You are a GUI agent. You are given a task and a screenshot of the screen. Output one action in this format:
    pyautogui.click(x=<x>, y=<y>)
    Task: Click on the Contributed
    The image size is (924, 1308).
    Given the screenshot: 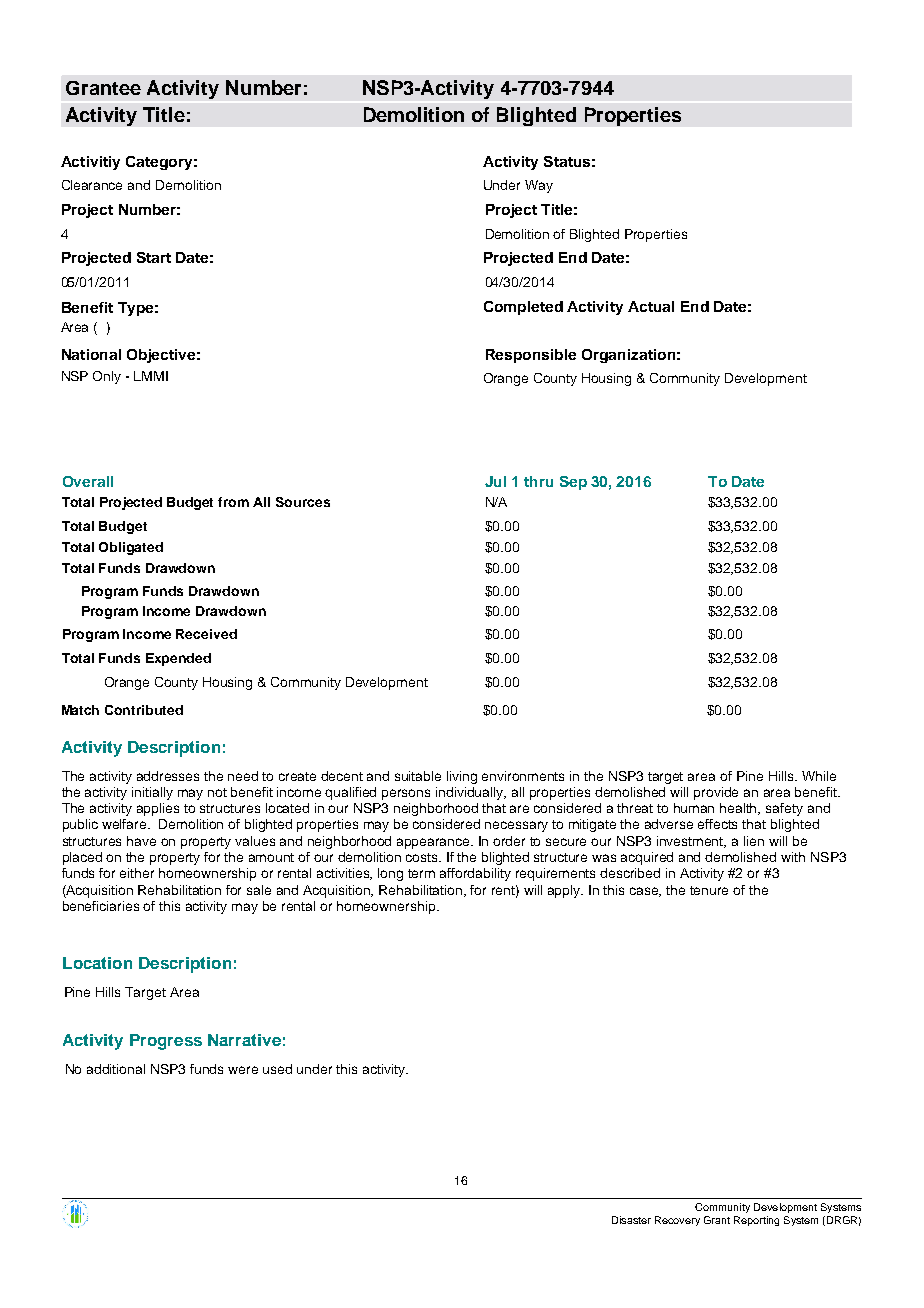 What is the action you would take?
    pyautogui.click(x=144, y=710)
